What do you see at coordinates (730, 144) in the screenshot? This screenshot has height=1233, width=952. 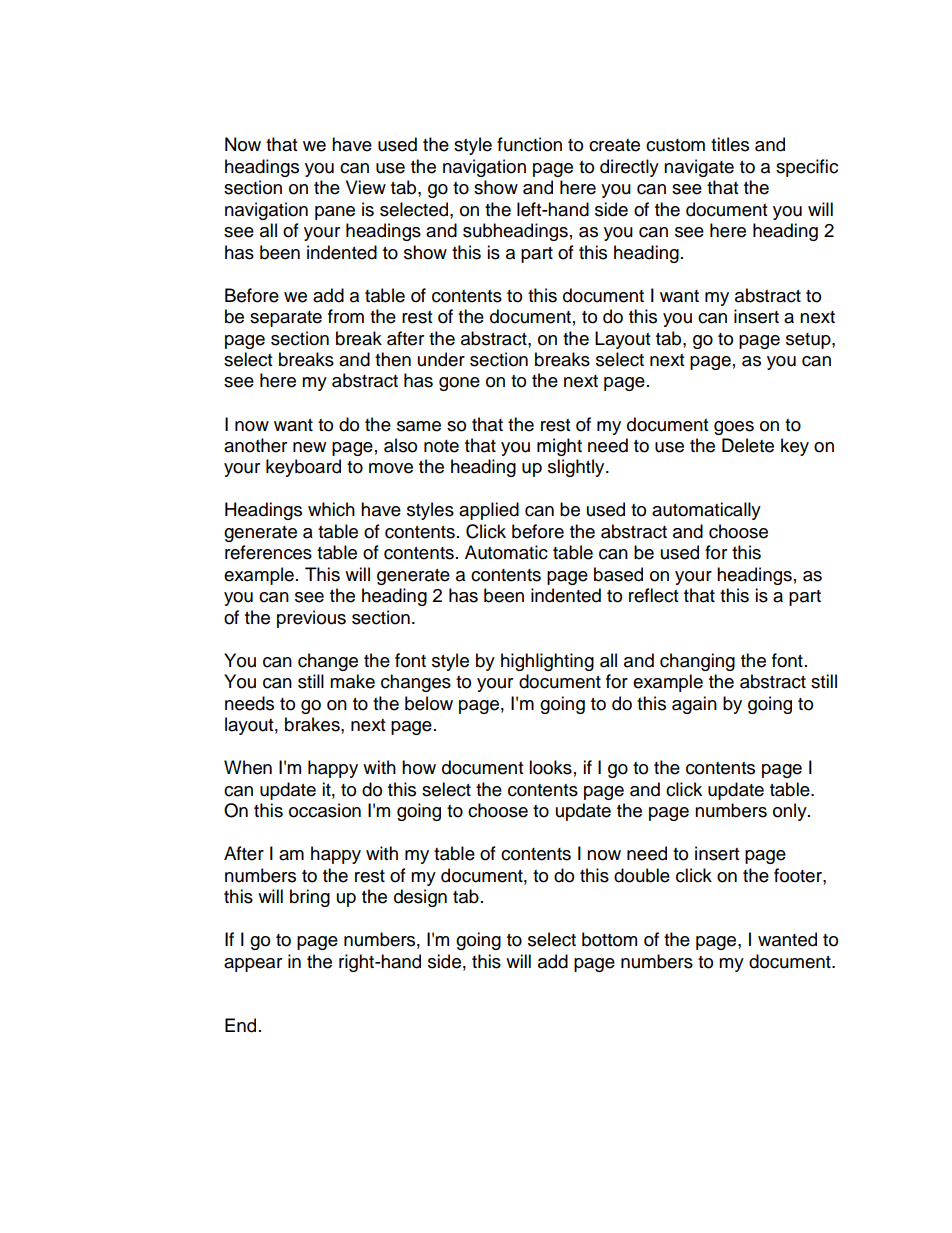 I see `titles` at bounding box center [730, 144].
